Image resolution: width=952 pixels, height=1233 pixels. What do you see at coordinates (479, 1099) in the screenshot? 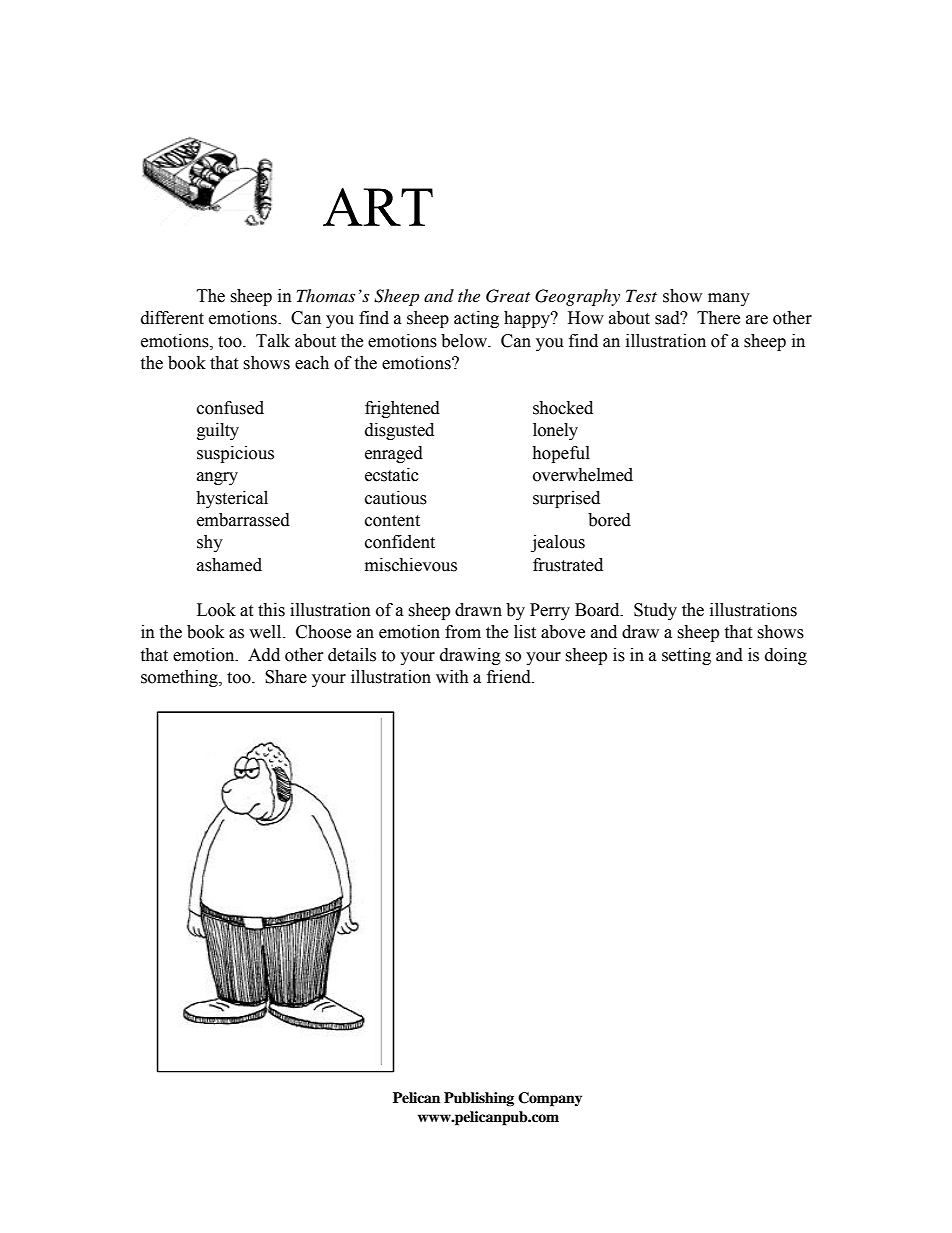
I see `Publishing` at bounding box center [479, 1099].
